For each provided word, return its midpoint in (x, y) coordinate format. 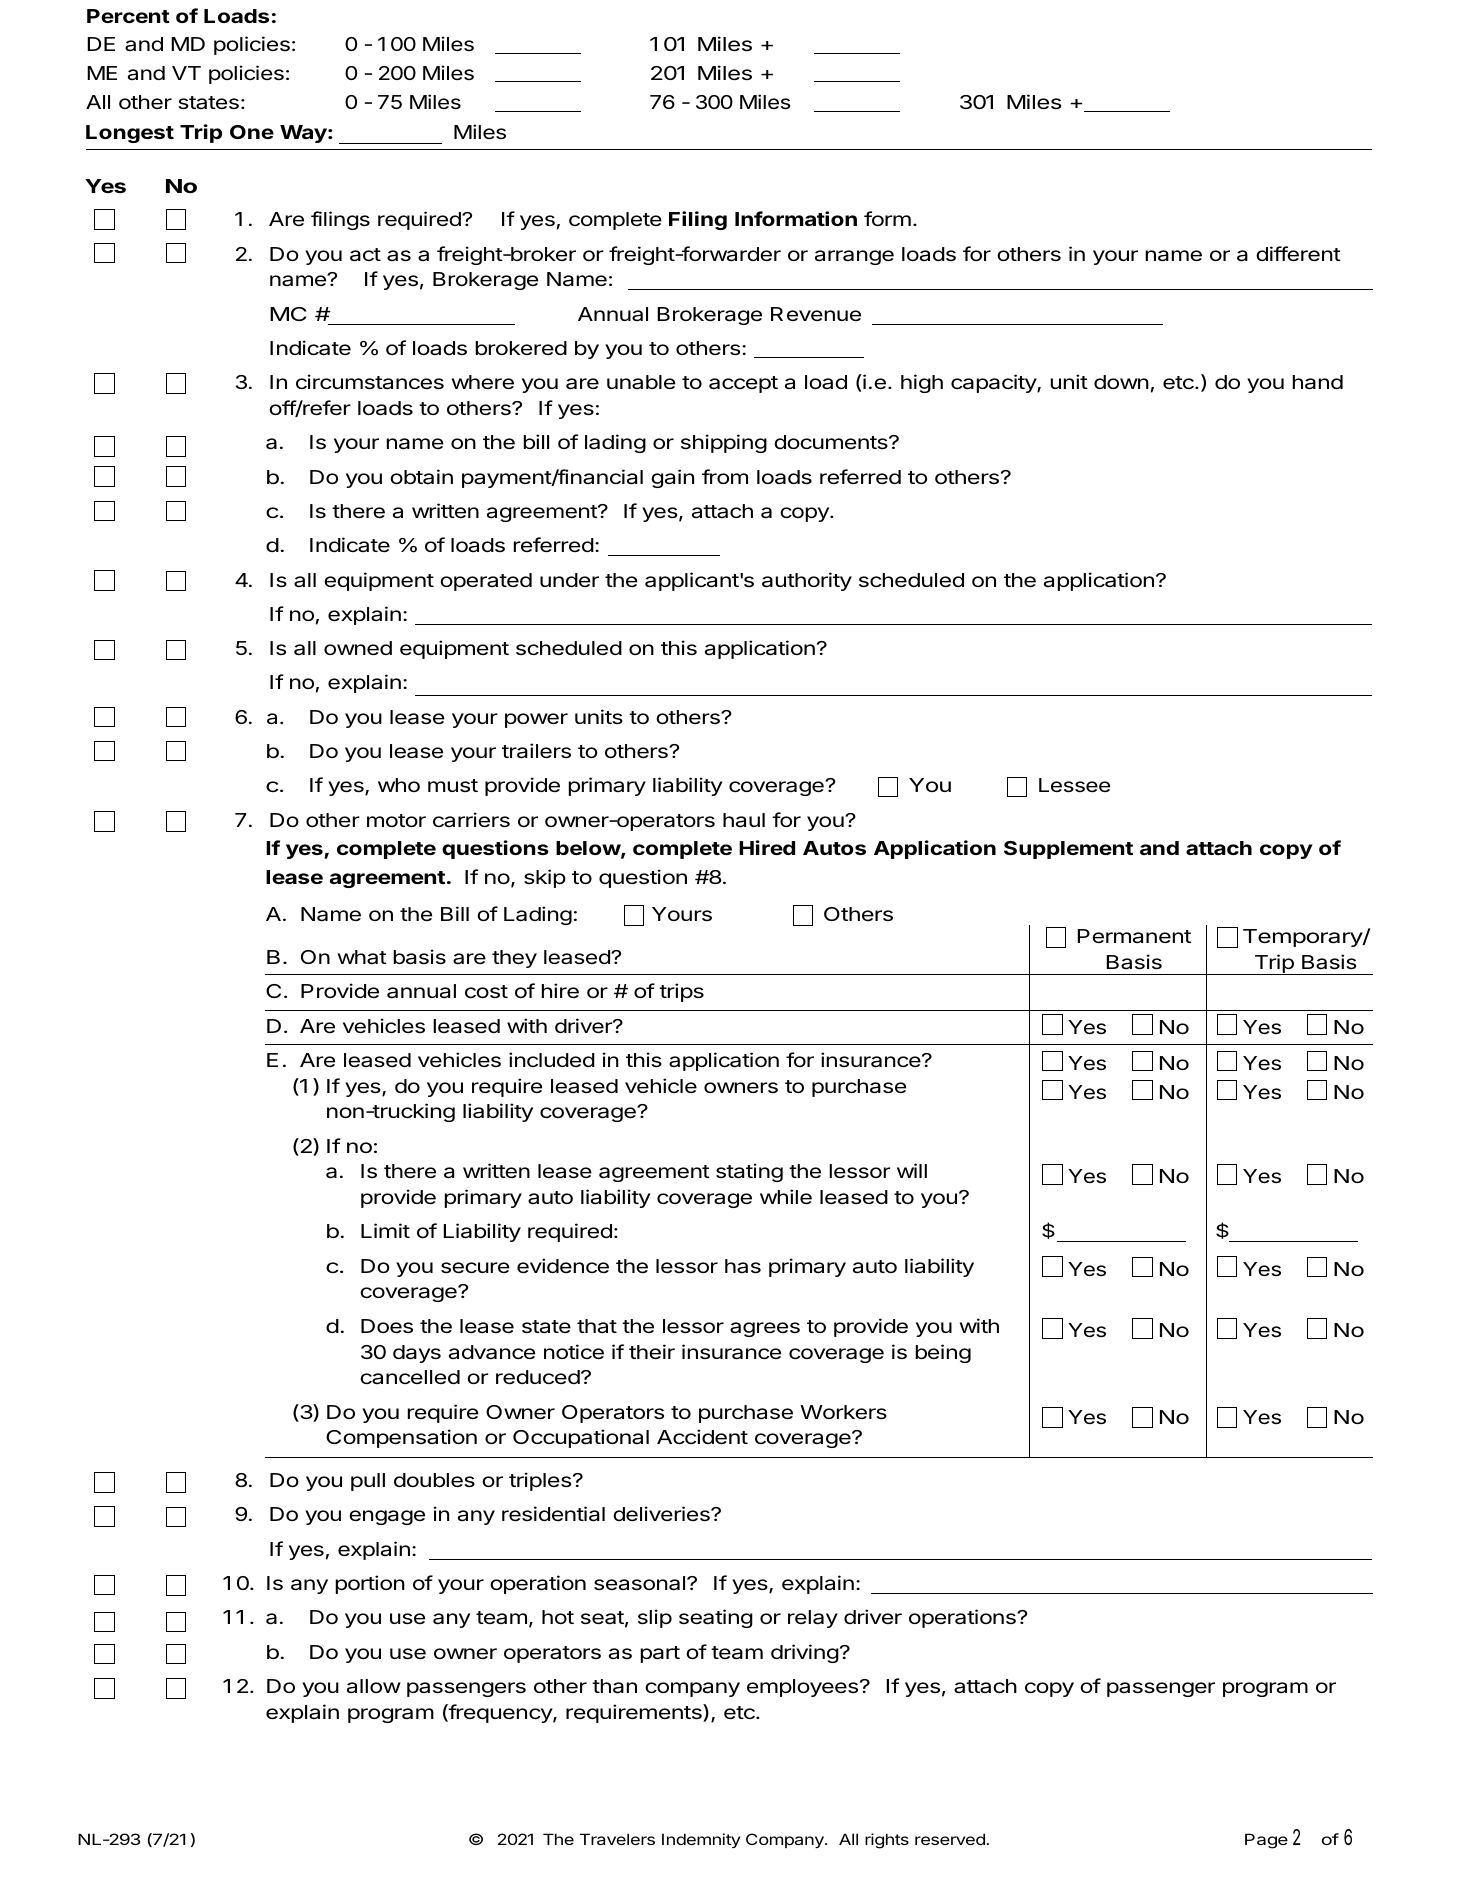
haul (744, 820)
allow (374, 1686)
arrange (854, 257)
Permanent (1134, 936)
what (362, 957)
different (1298, 253)
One (252, 132)
